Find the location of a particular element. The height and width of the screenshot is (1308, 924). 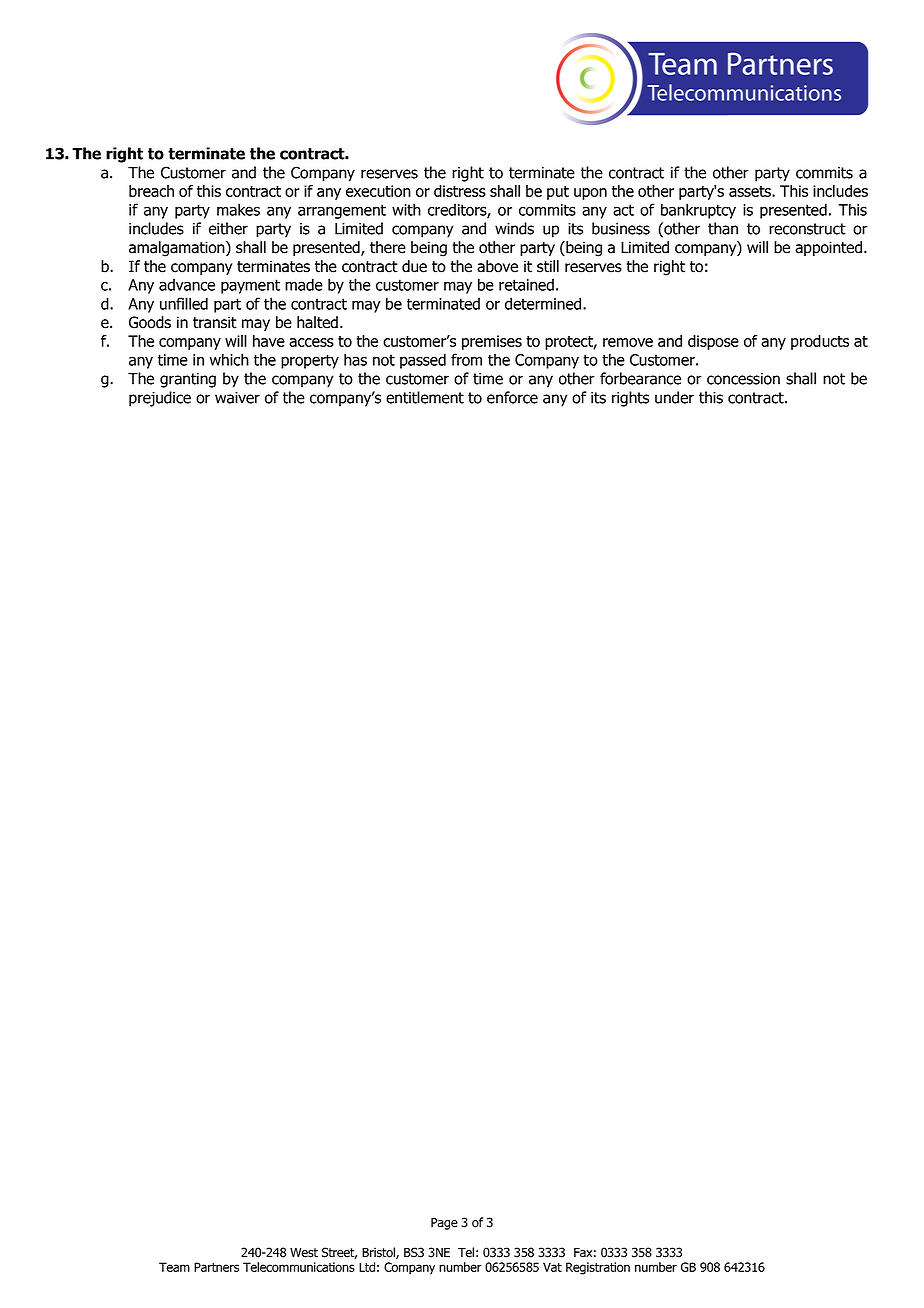

either is located at coordinates (228, 228).
